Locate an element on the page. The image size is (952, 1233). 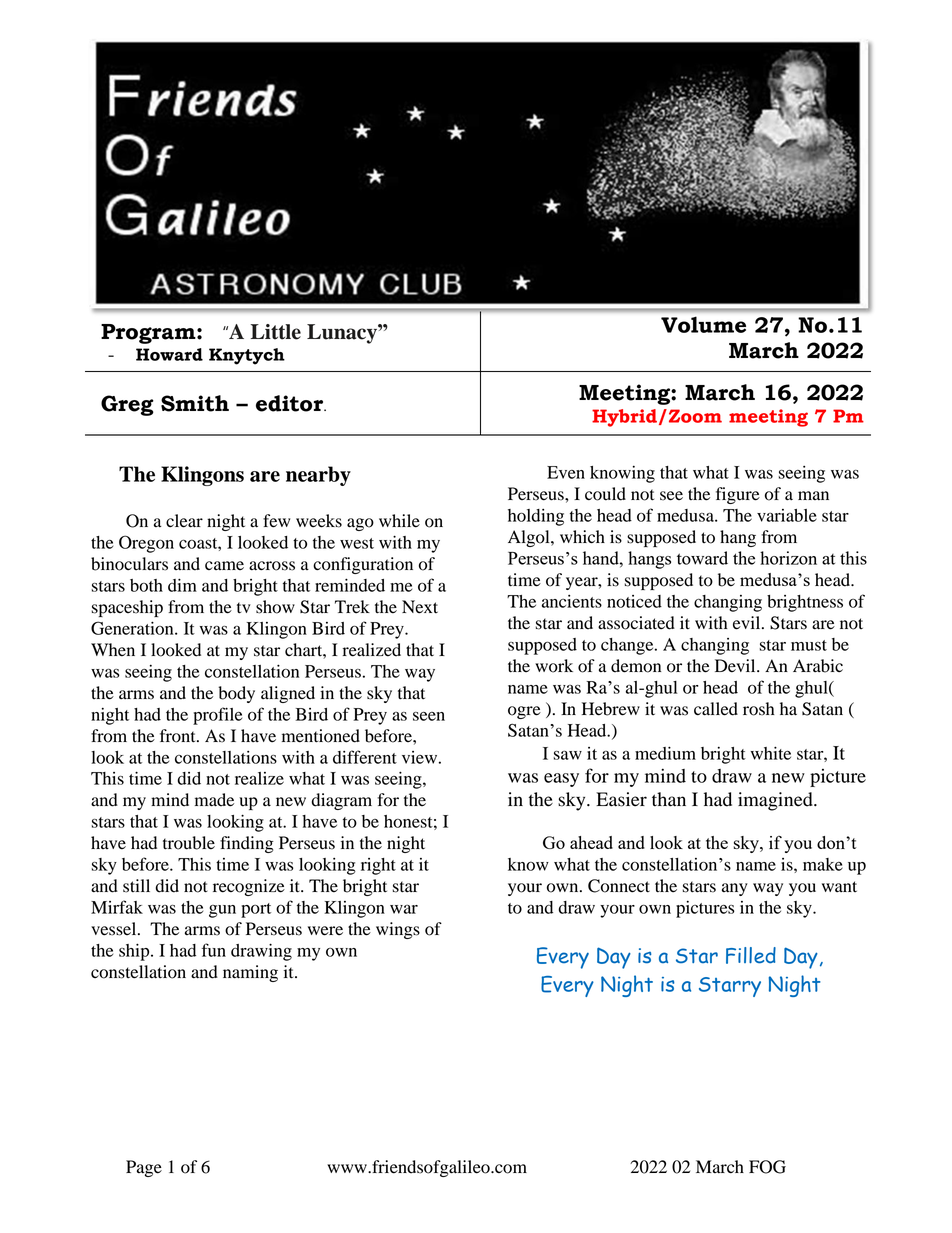
Filled is located at coordinates (751, 955).
